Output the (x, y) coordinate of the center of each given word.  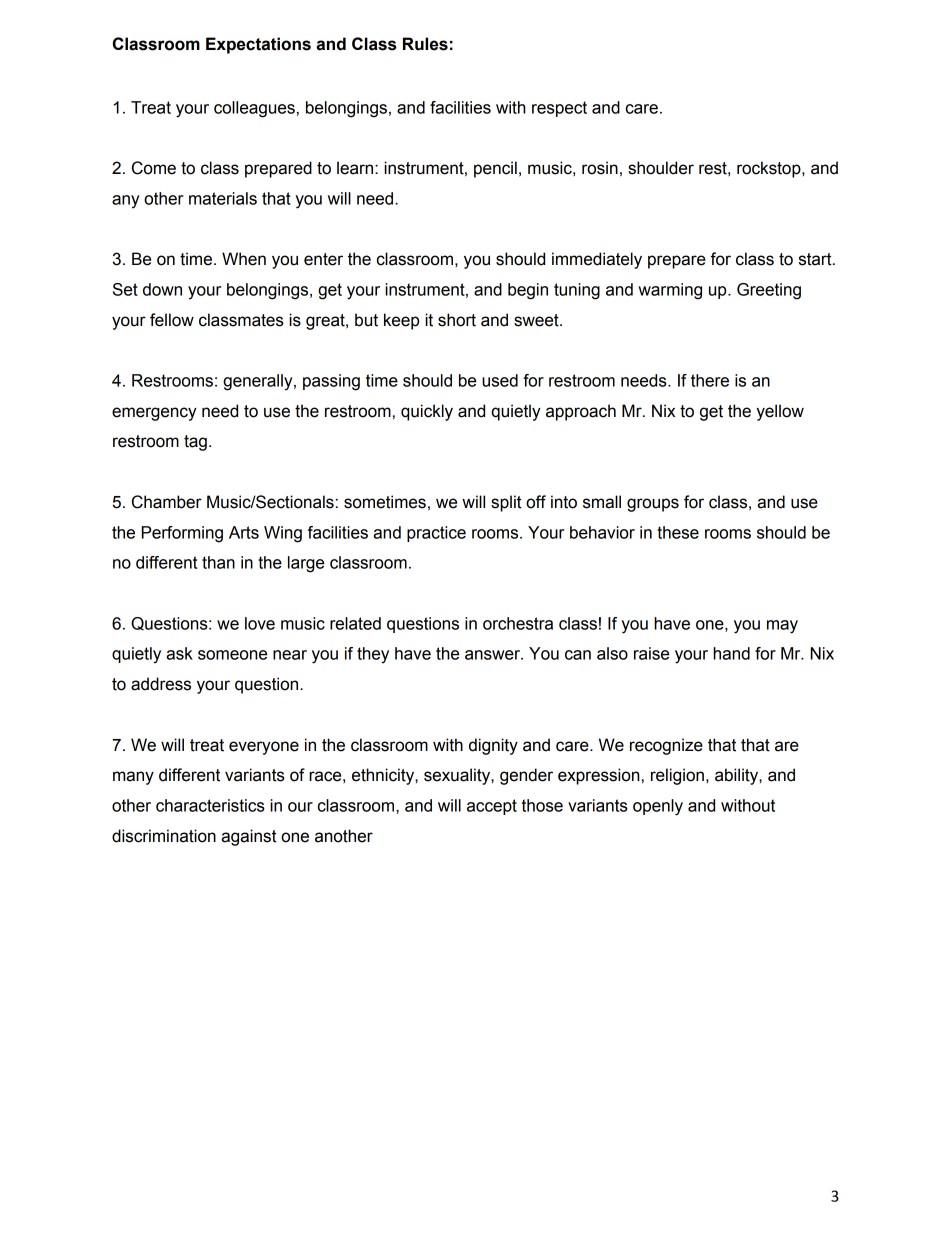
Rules (425, 44)
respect (559, 109)
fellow (172, 320)
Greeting (769, 291)
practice (436, 534)
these (678, 532)
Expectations (258, 45)
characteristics (210, 805)
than (218, 562)
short (457, 320)
